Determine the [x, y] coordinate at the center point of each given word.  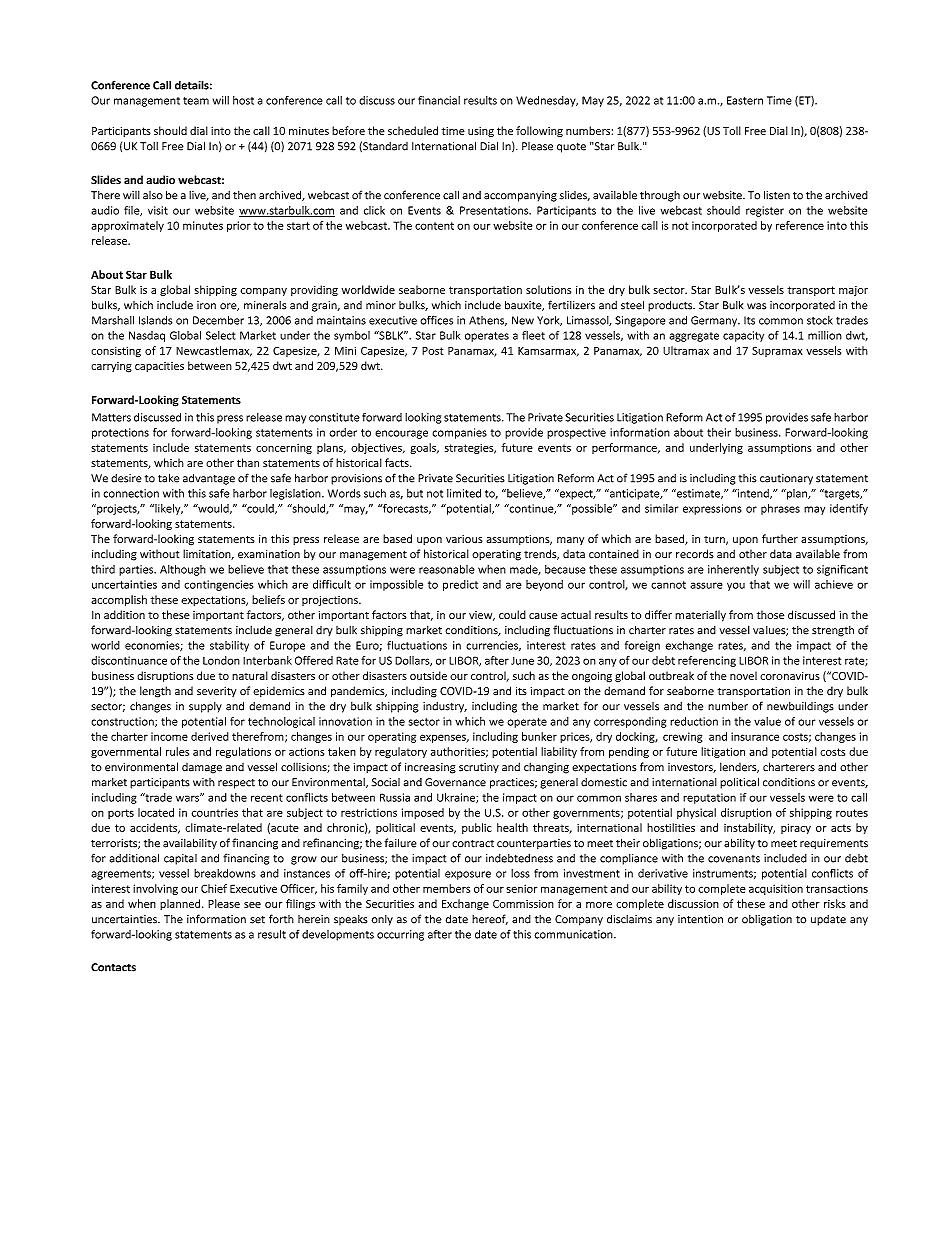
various [464, 539]
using [481, 132]
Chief [214, 888]
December [218, 320]
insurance [755, 736]
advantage [209, 479]
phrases [780, 509]
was [756, 306]
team [196, 101]
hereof [490, 919]
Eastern [745, 100]
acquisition [776, 889]
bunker [539, 736]
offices [436, 320]
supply [205, 707]
